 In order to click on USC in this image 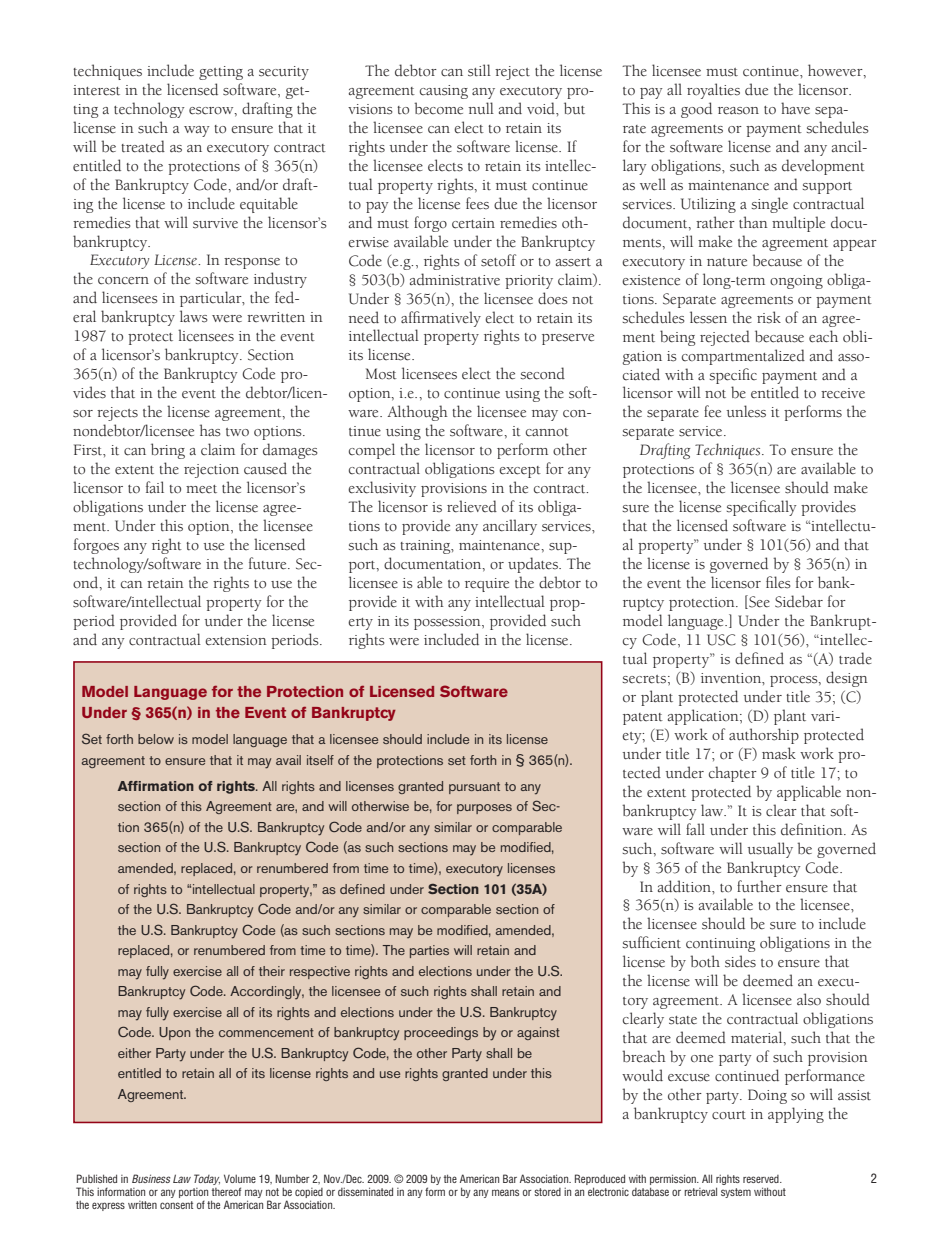, I will do `click(721, 640)`.
